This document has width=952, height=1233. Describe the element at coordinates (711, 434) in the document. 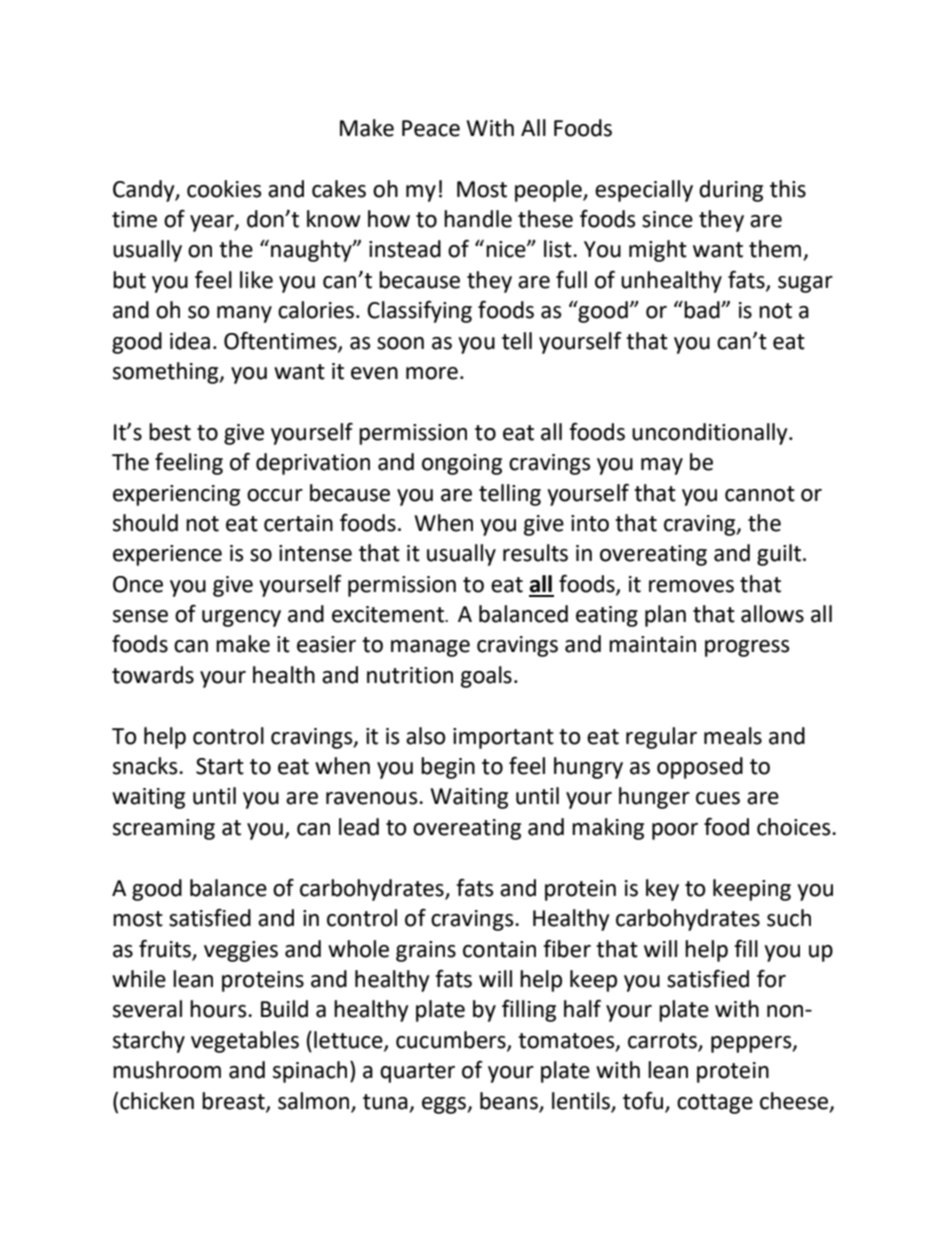

I see `unconditionally` at that location.
